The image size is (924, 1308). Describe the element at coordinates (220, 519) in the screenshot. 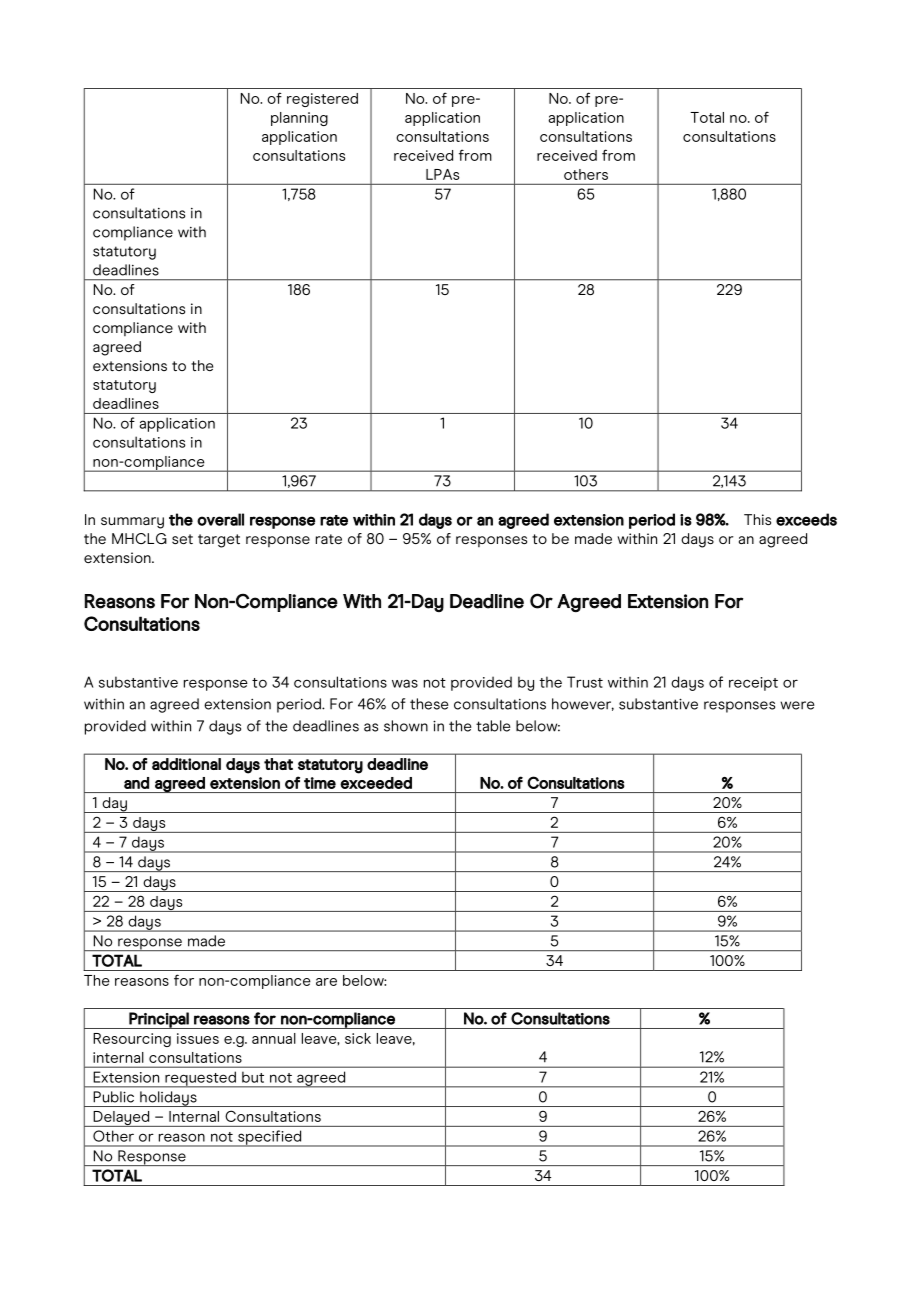

I see `overall` at that location.
